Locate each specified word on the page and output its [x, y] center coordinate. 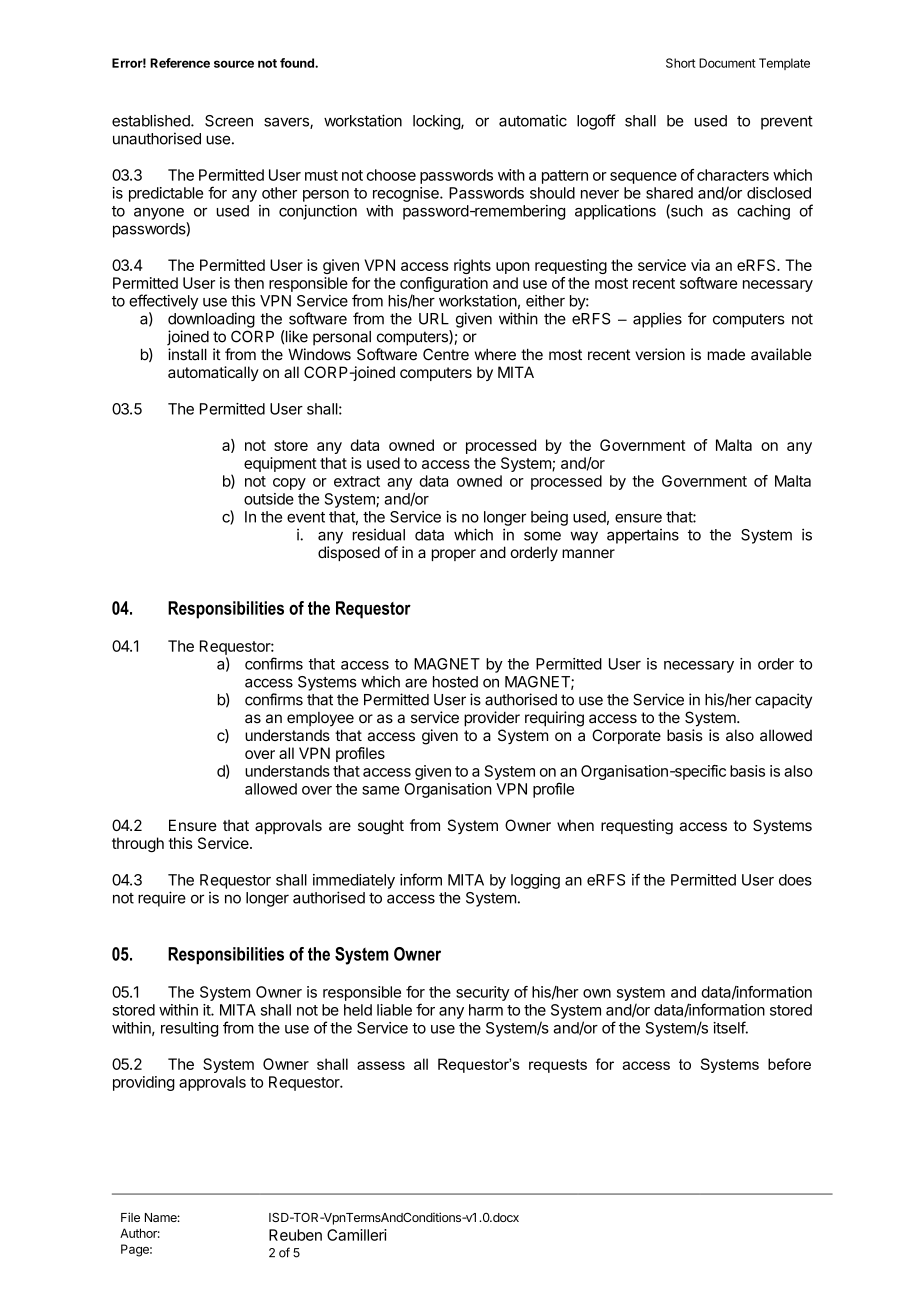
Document [727, 63]
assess [381, 1065]
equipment [280, 464]
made [726, 355]
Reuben [295, 1235]
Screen [229, 121]
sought [381, 827]
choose [391, 175]
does [795, 880]
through [138, 845]
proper [454, 555]
